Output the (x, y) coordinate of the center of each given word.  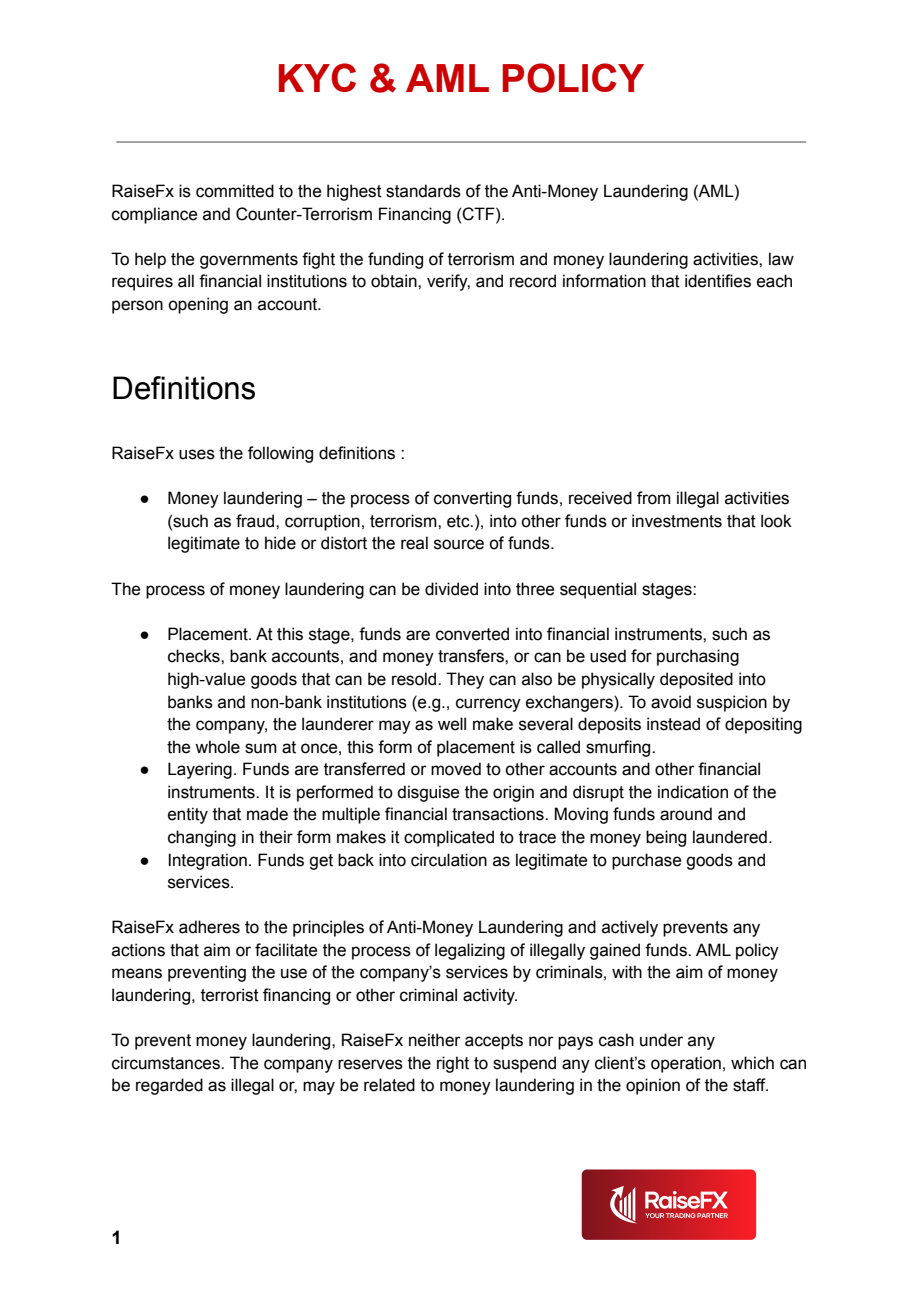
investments (677, 521)
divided (451, 589)
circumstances (167, 1063)
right (453, 1064)
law (781, 259)
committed (235, 191)
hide (280, 543)
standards (423, 191)
